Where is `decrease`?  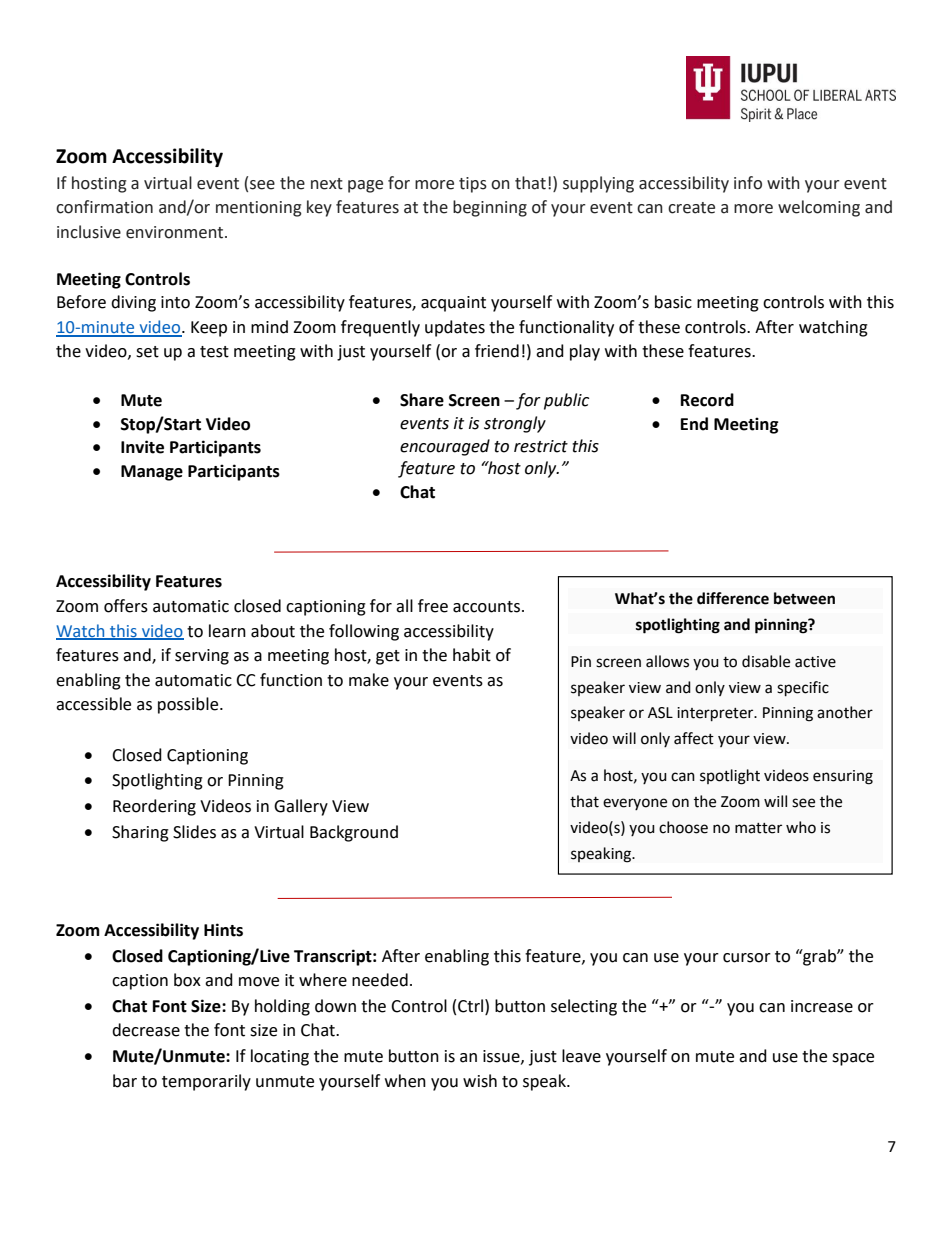
decrease is located at coordinates (146, 1030).
